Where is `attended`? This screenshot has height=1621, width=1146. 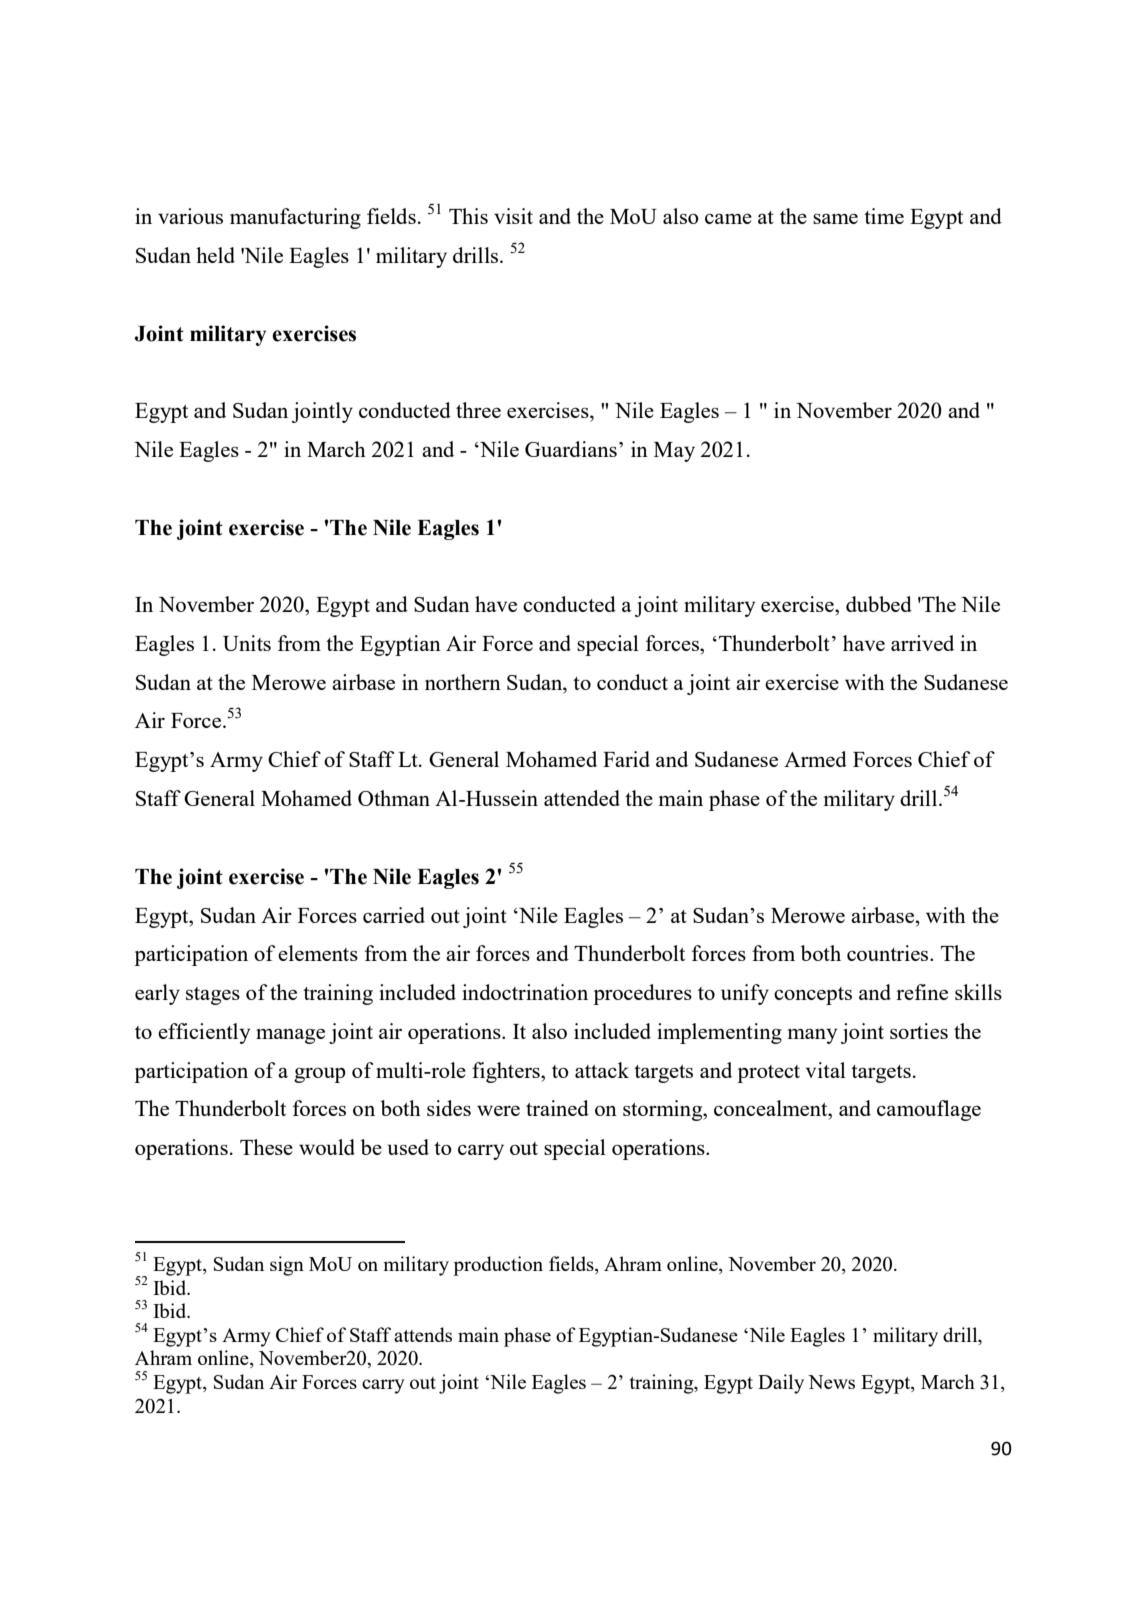
attended is located at coordinates (582, 798).
